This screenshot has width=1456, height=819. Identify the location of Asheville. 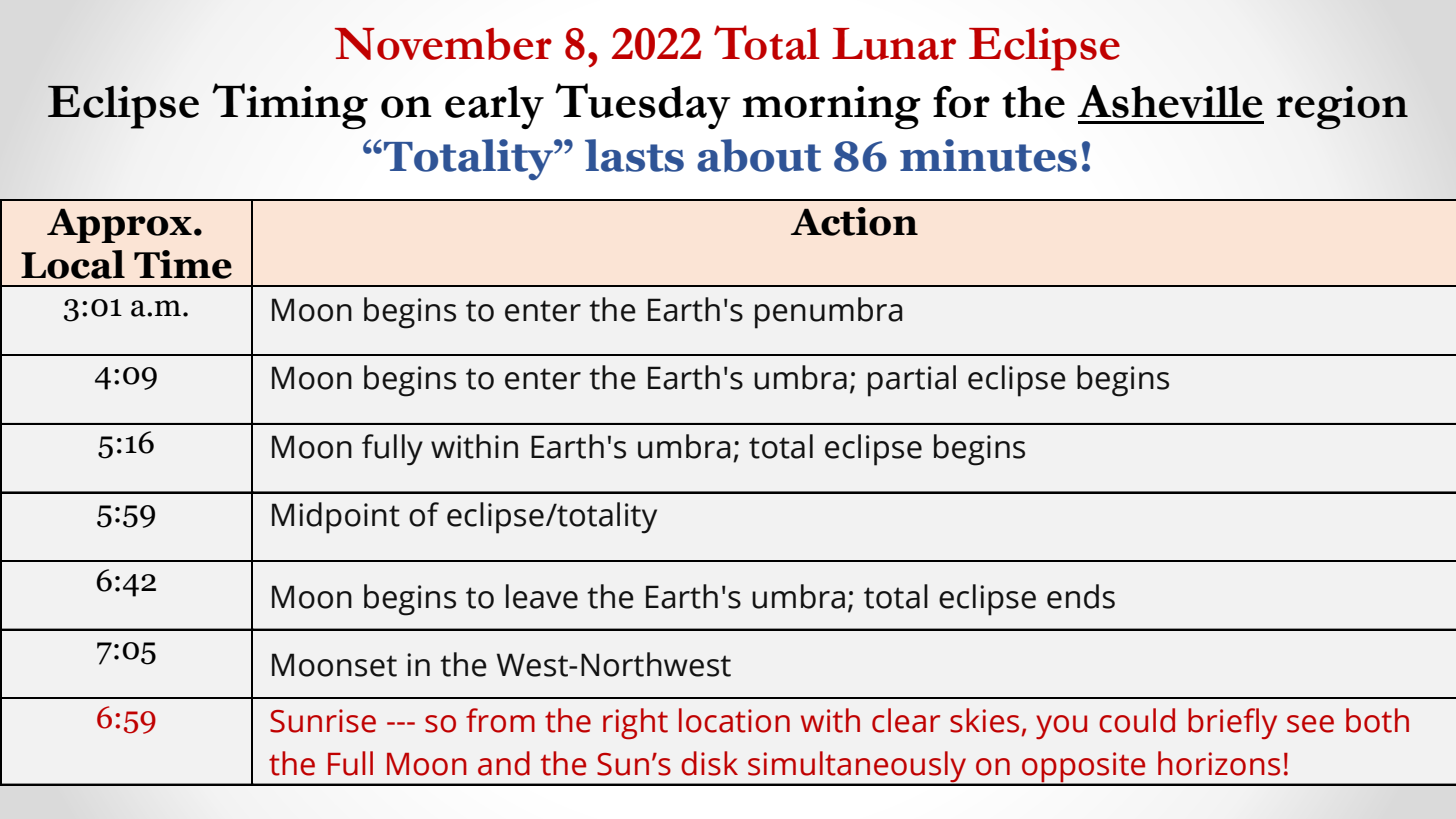
(1170, 101).
